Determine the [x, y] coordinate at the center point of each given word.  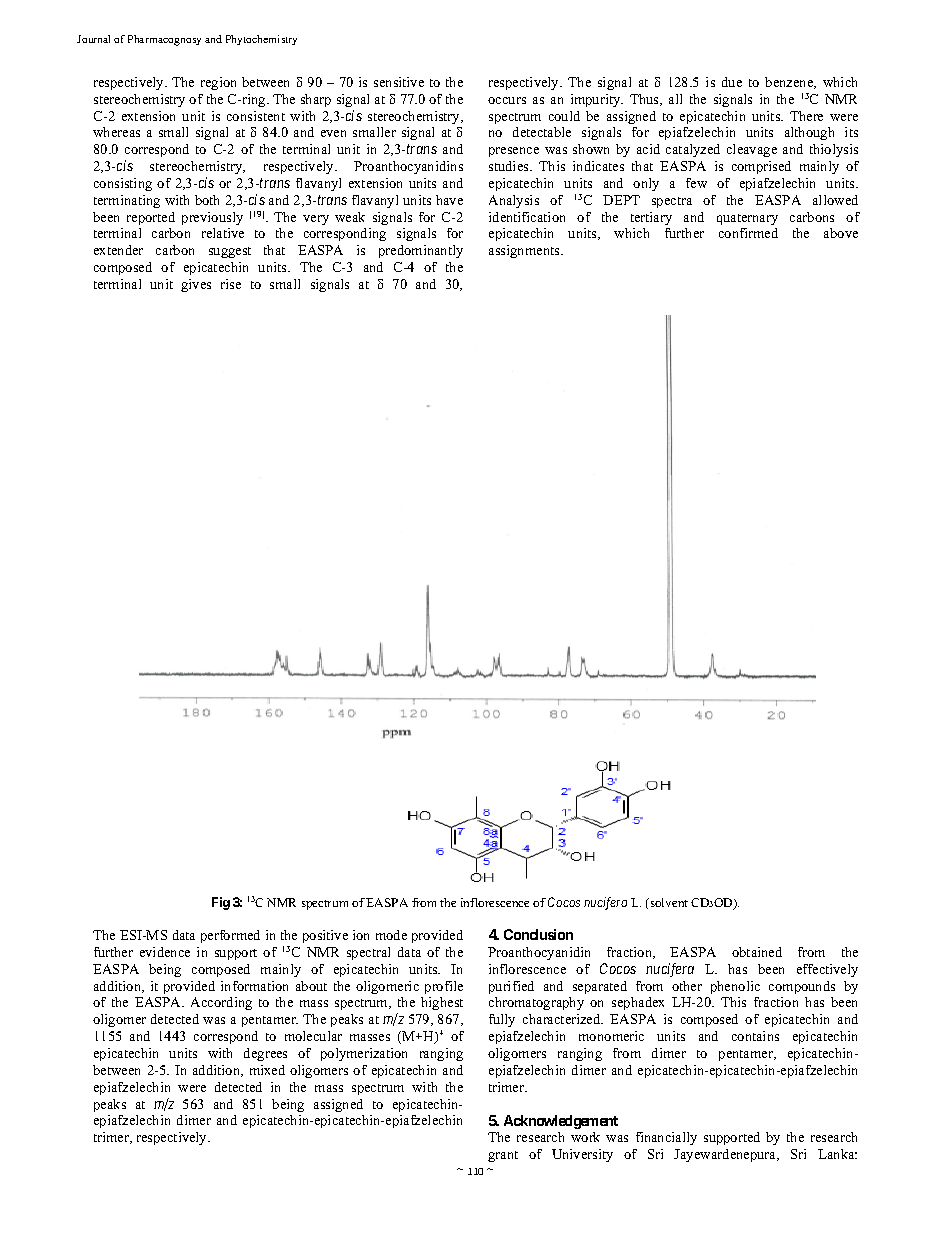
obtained [757, 952]
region [218, 83]
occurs [507, 100]
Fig [221, 903]
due [732, 82]
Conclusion [538, 934]
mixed [267, 1070]
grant [503, 1156]
